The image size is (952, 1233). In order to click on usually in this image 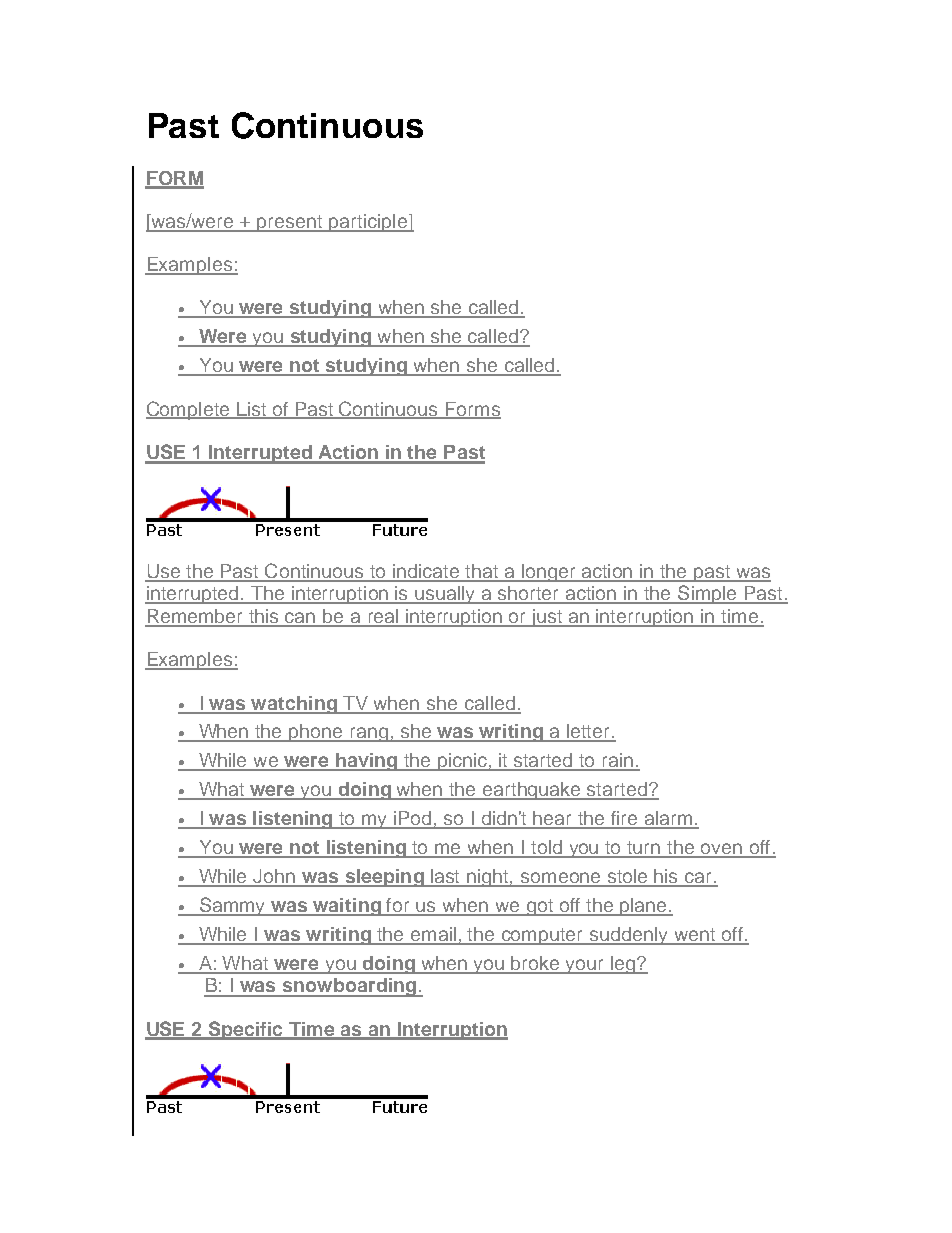, I will do `click(446, 595)`.
